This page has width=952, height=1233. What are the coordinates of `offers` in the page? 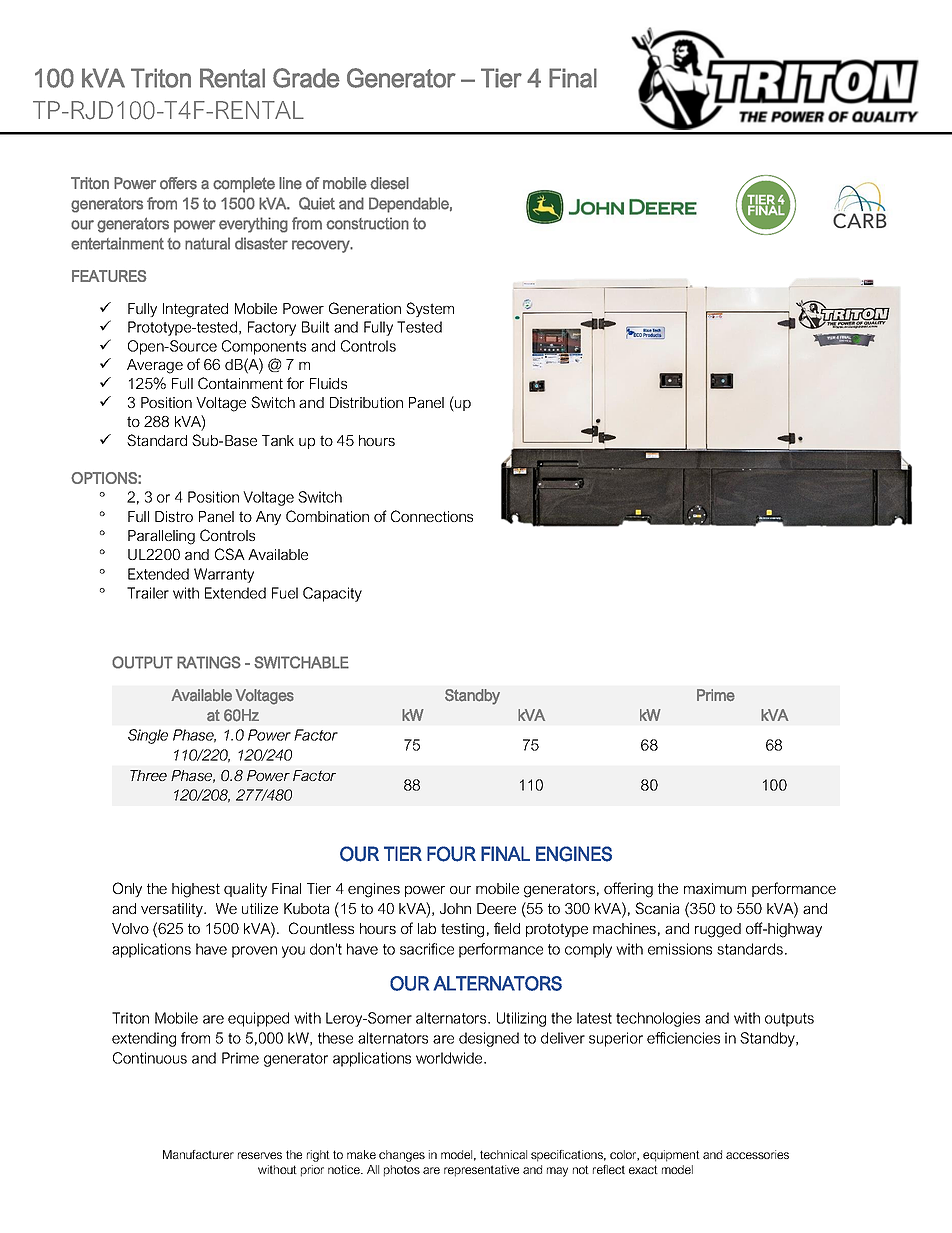 It's located at (178, 183).
